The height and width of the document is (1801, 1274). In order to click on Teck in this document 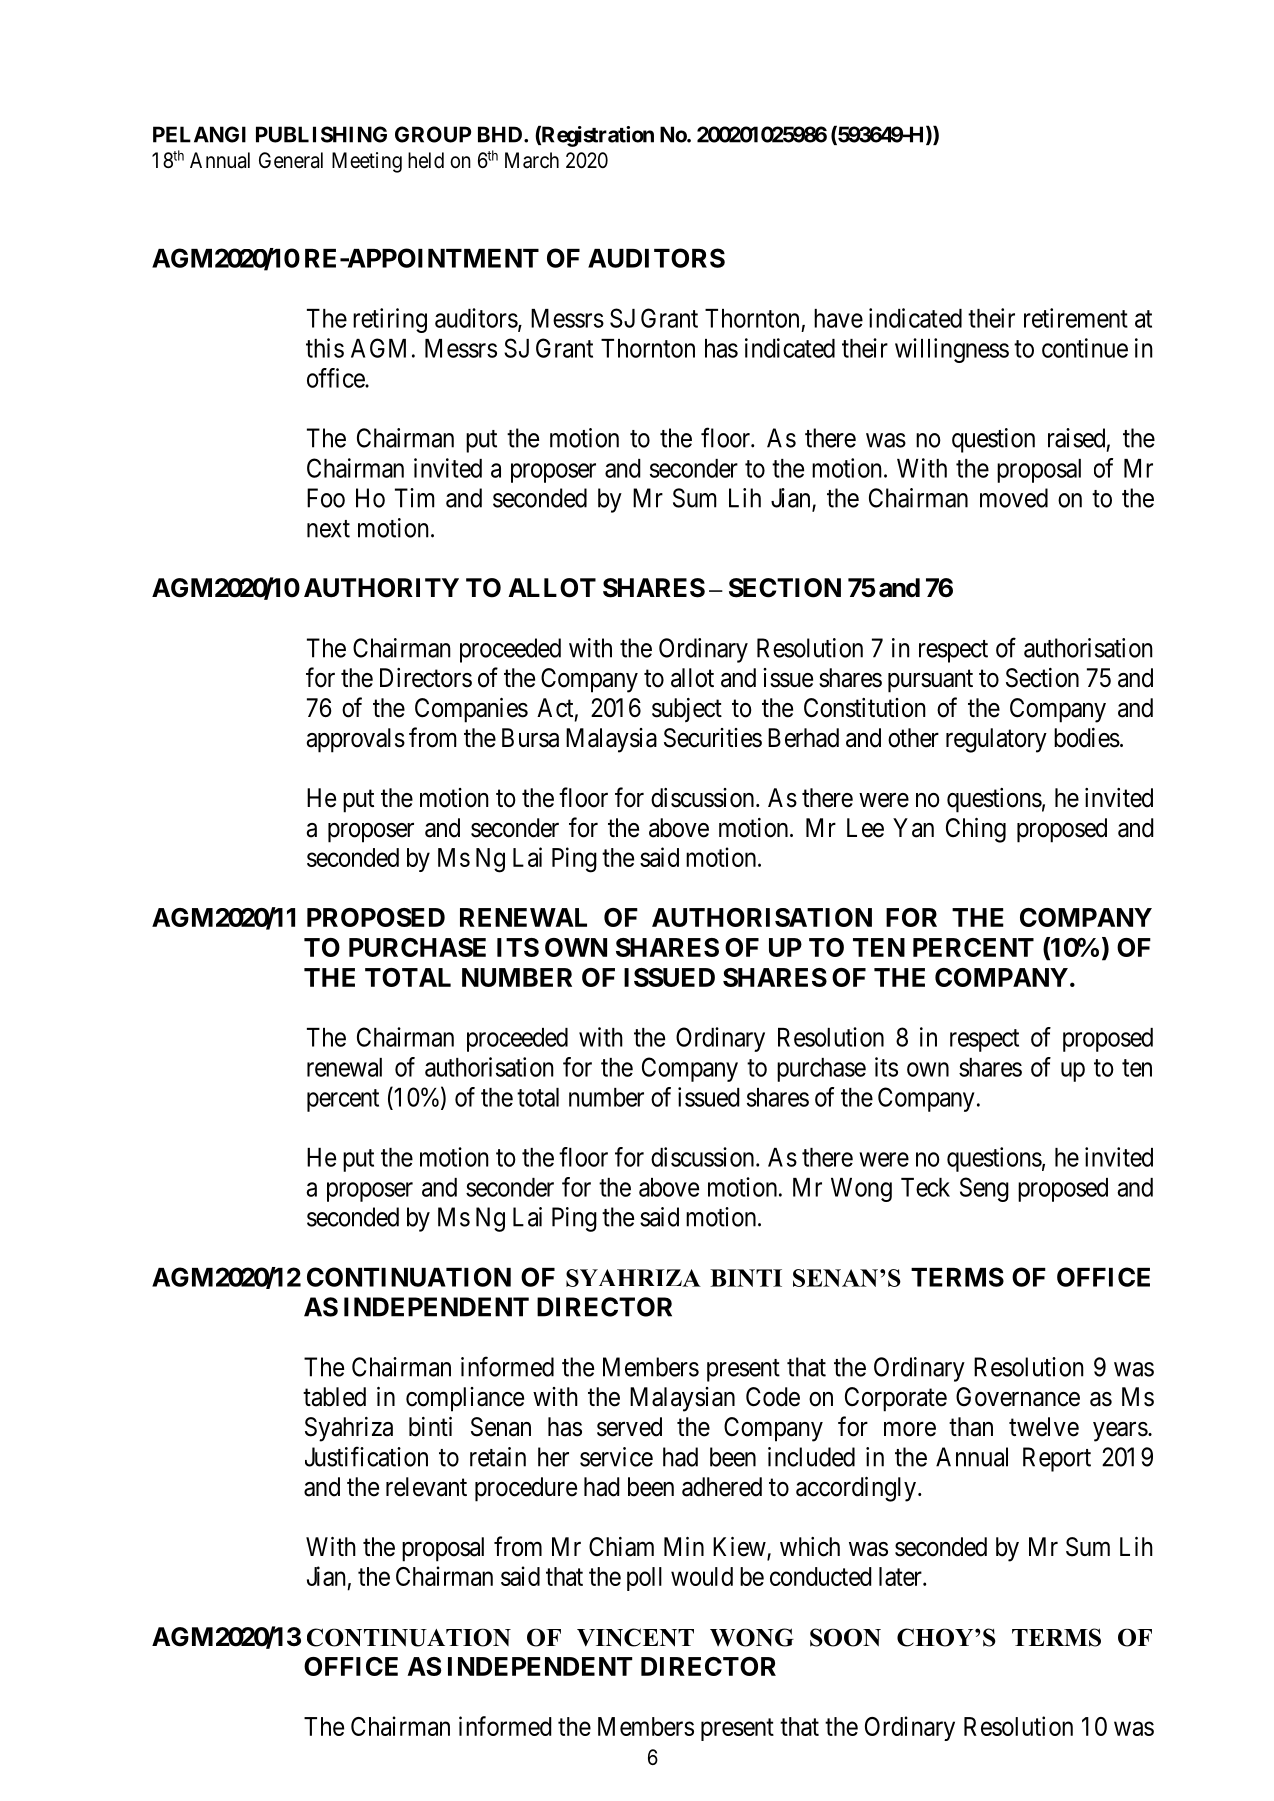, I will do `click(925, 1187)`.
